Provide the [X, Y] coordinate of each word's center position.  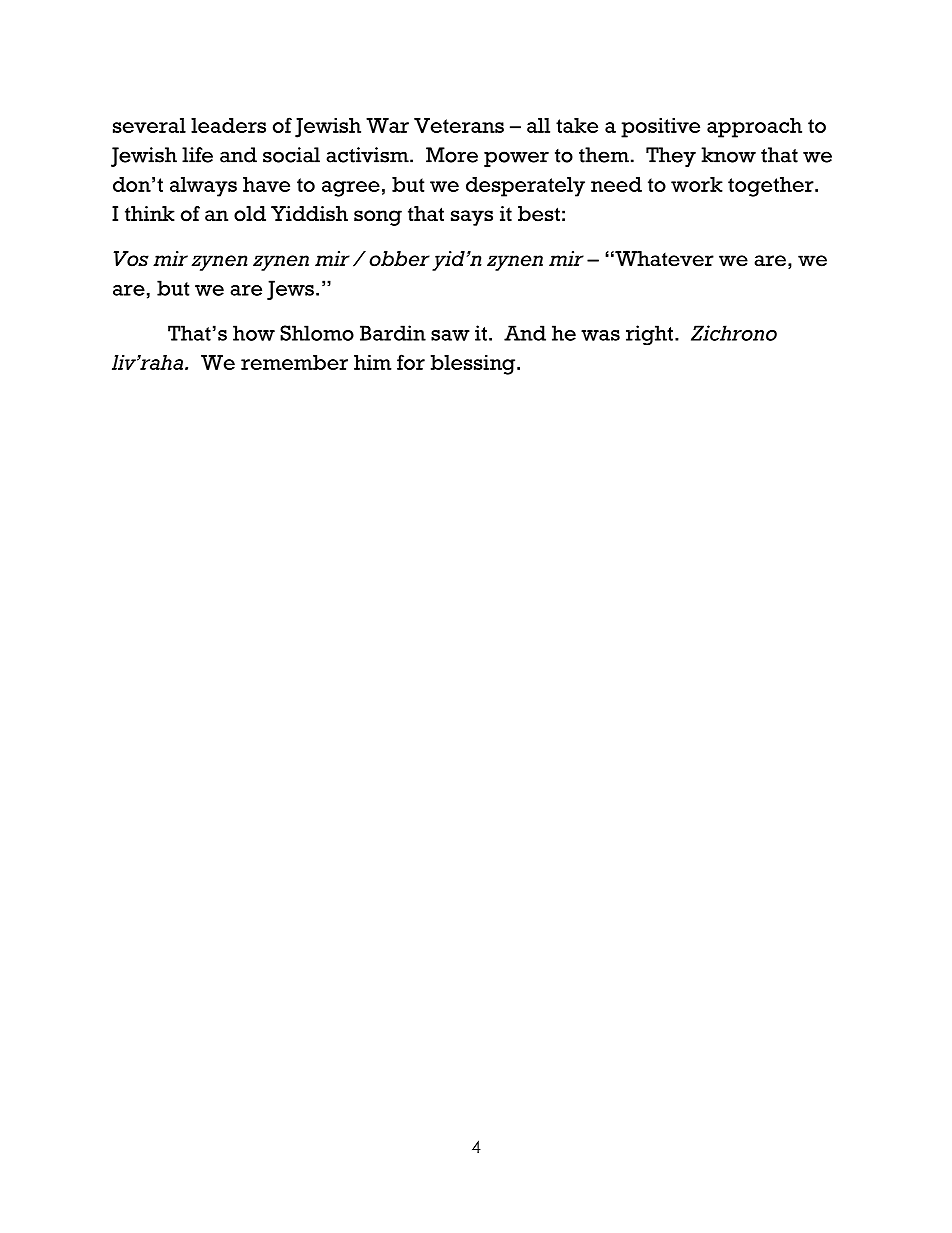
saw [450, 335]
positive [660, 128]
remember [294, 362]
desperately [525, 187]
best [539, 214]
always [203, 187]
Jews [290, 290]
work [697, 184]
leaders [228, 125]
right [649, 335]
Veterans [459, 125]
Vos [131, 259]
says [472, 218]
